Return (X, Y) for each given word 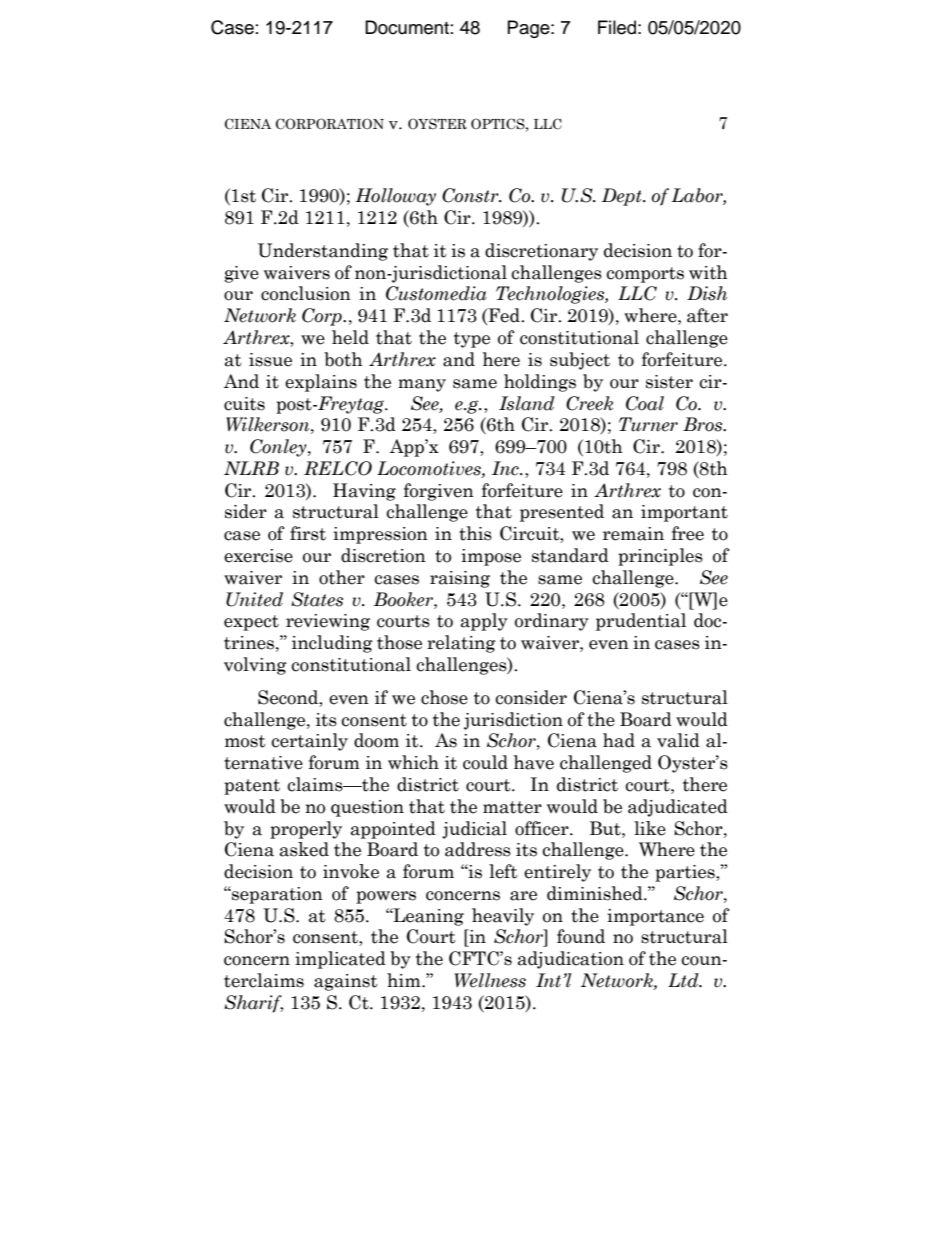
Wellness (490, 980)
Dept (622, 197)
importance (655, 917)
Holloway (396, 197)
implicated (340, 960)
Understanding (323, 252)
